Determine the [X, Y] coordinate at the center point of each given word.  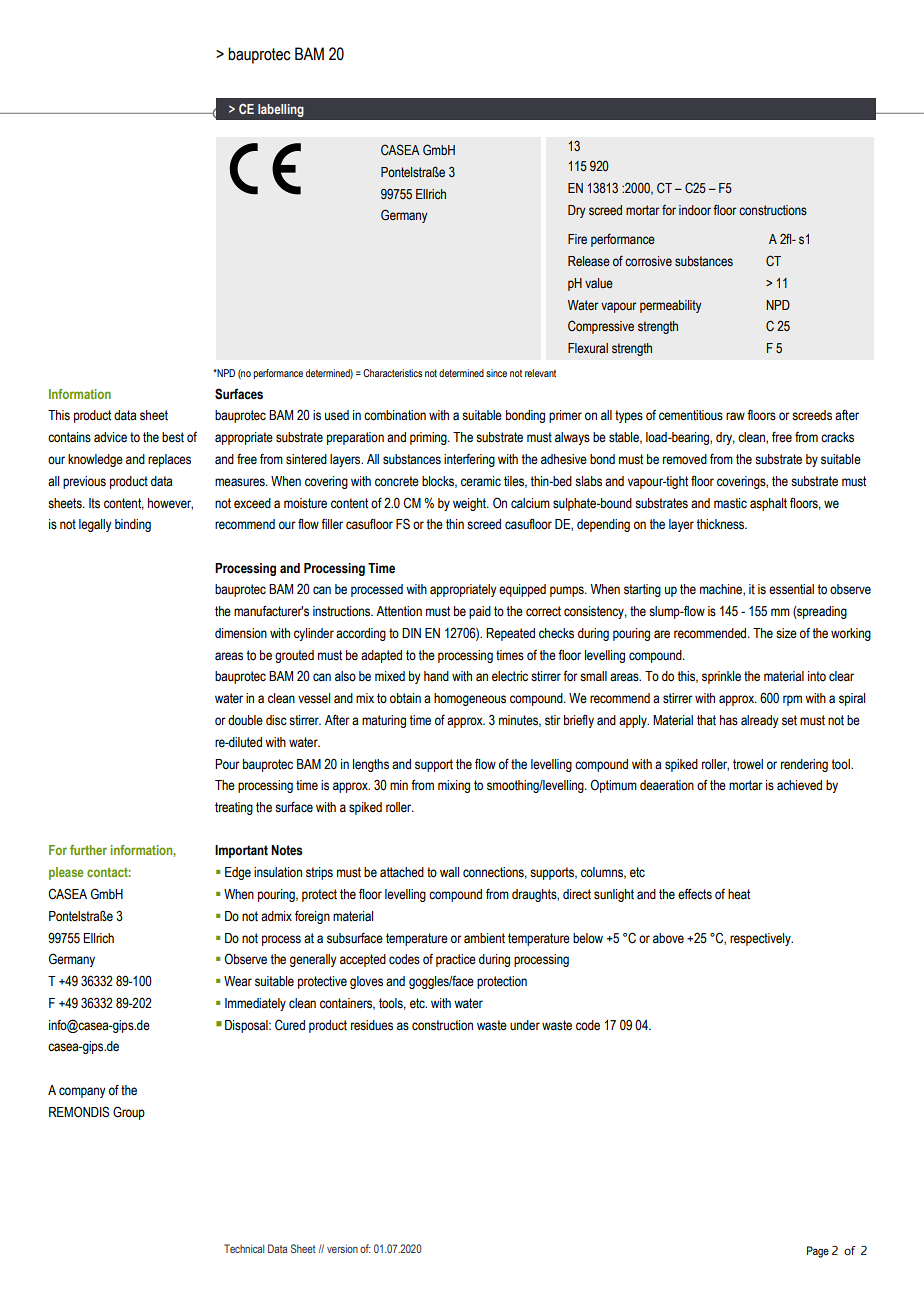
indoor [695, 210]
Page [818, 1252]
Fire [577, 239]
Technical [244, 1248]
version [342, 1248]
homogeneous [470, 699]
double [245, 720]
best [173, 437]
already [760, 721]
